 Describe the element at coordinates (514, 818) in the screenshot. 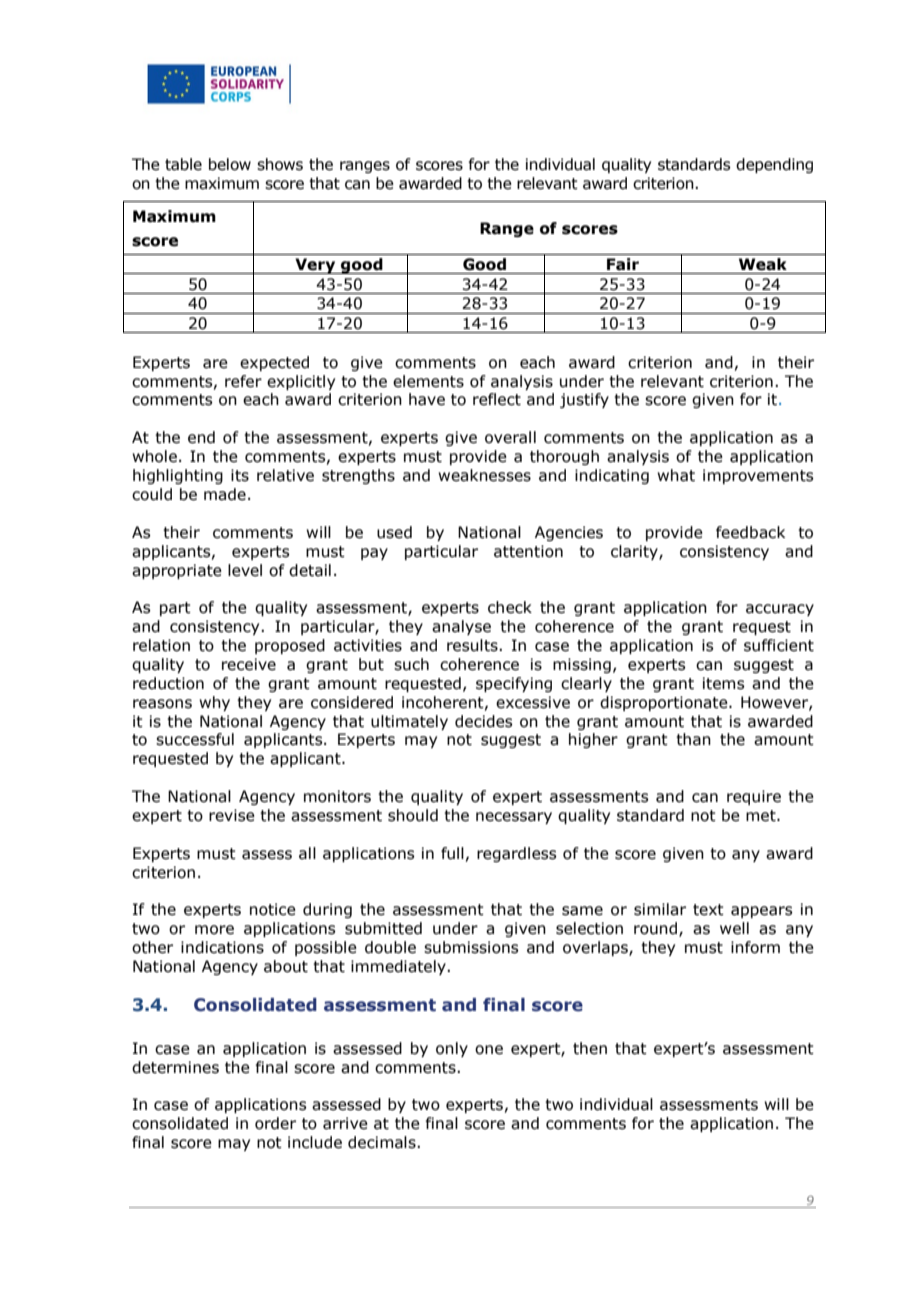

I see `necessary` at that location.
